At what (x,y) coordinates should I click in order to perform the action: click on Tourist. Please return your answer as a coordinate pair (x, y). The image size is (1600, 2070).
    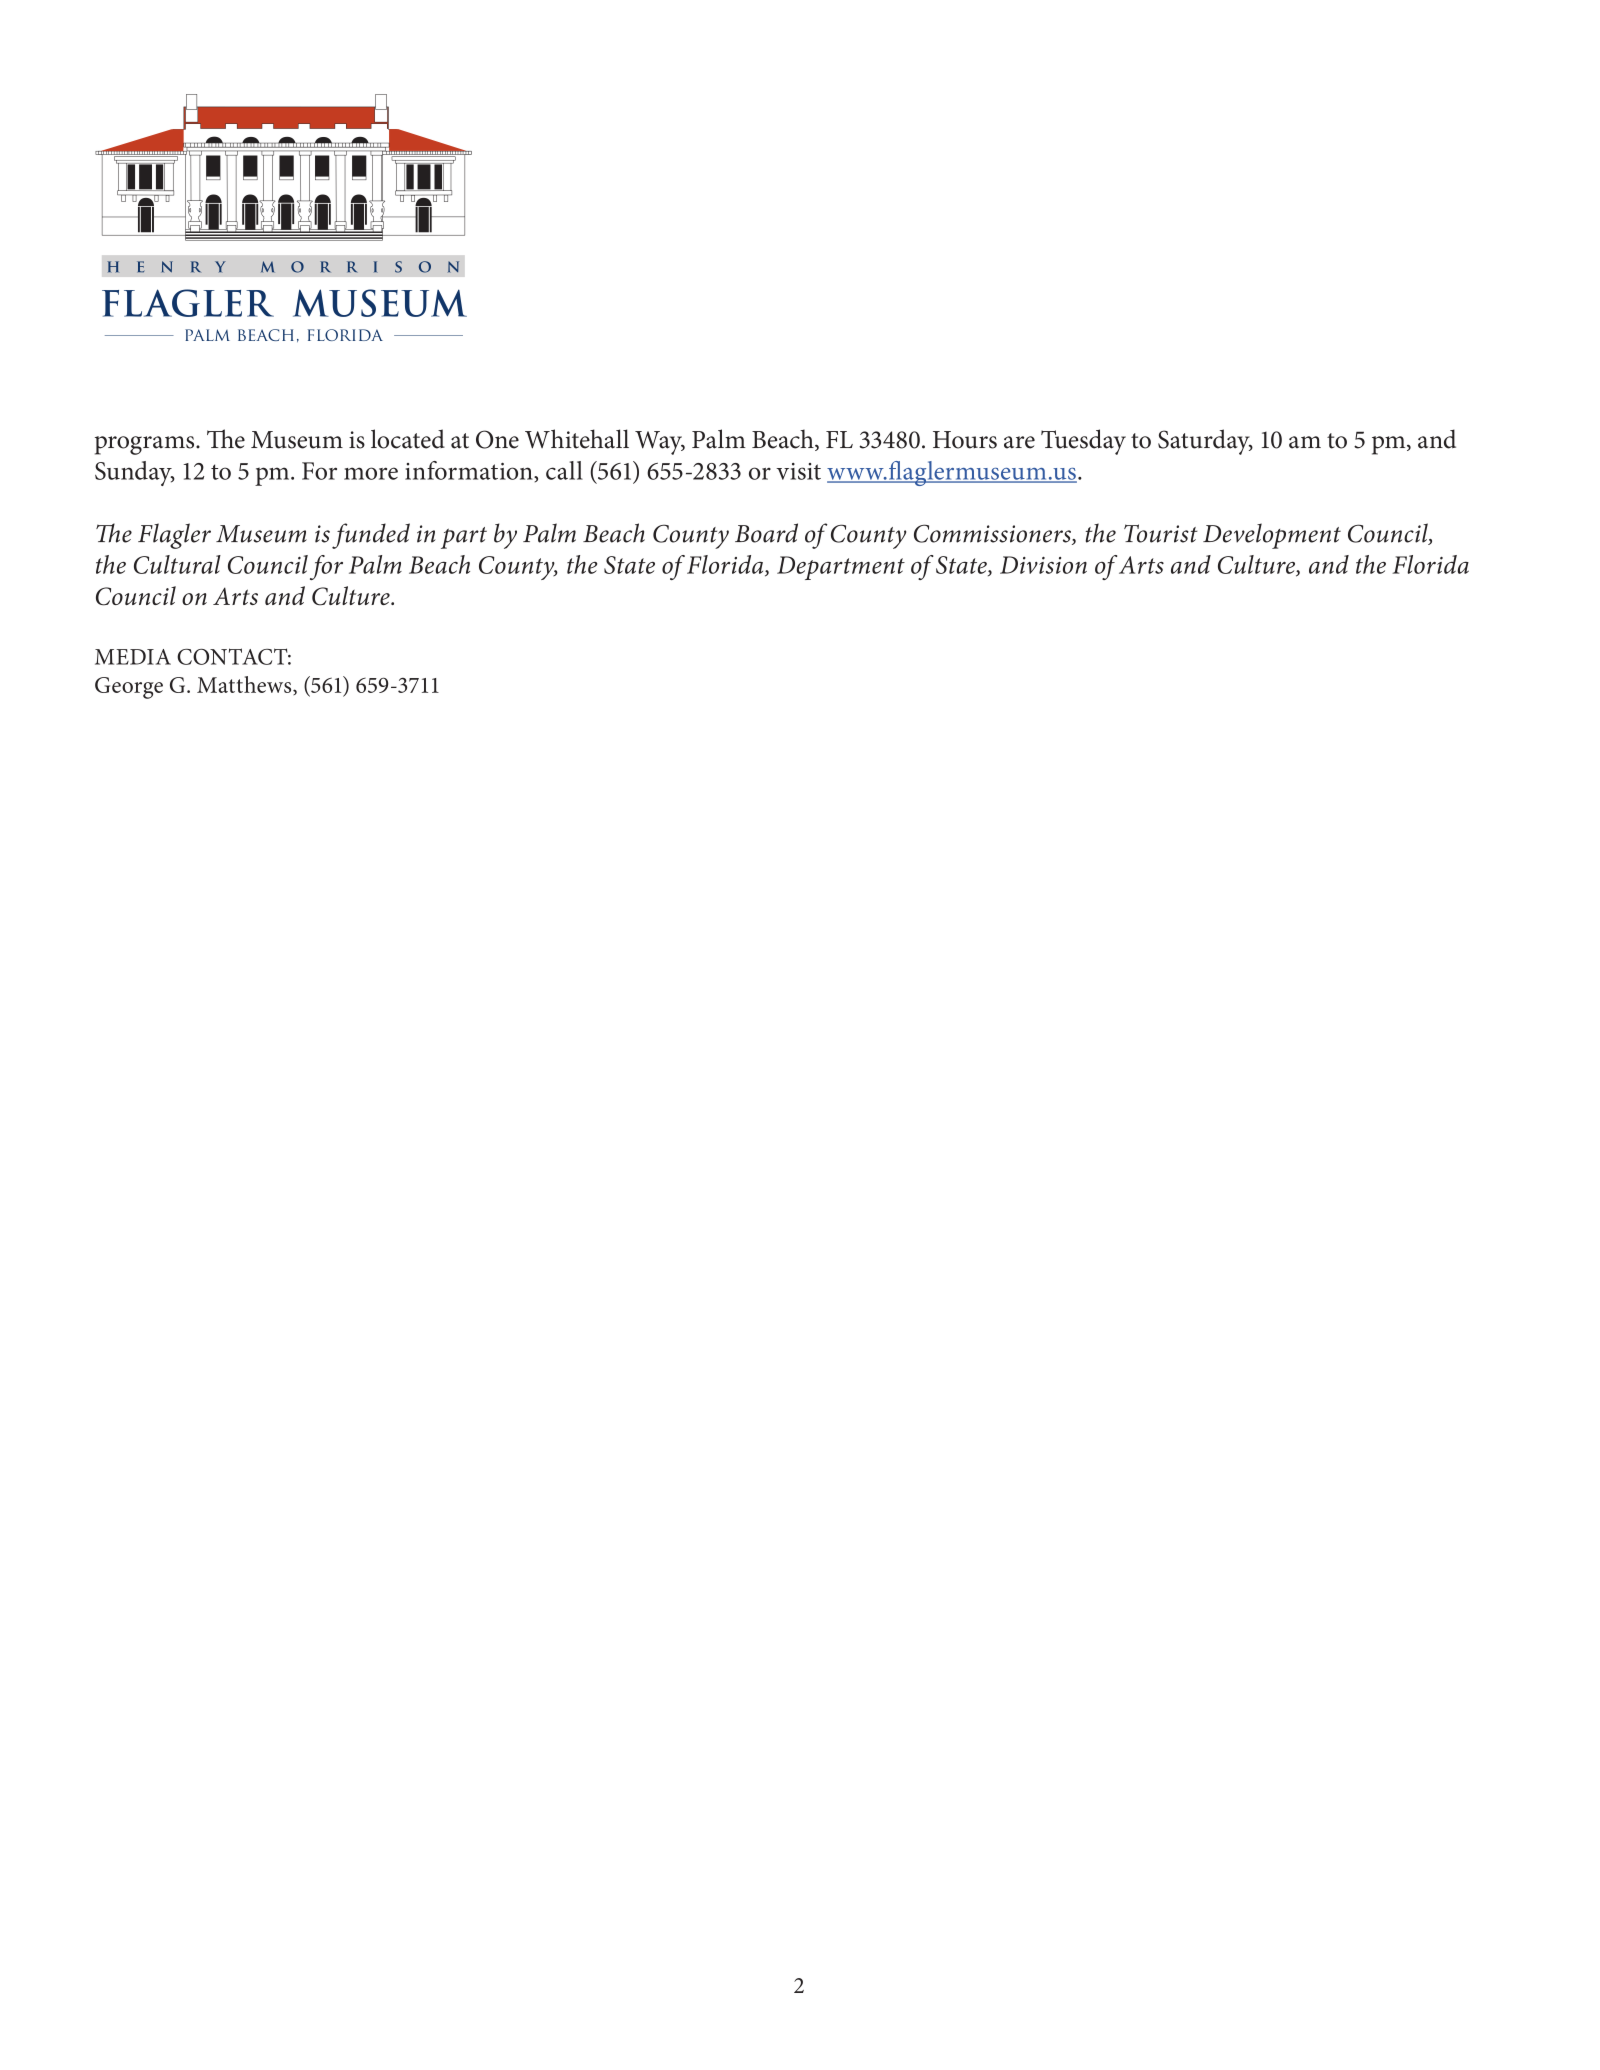
    Looking at the image, I should click on (1161, 533).
